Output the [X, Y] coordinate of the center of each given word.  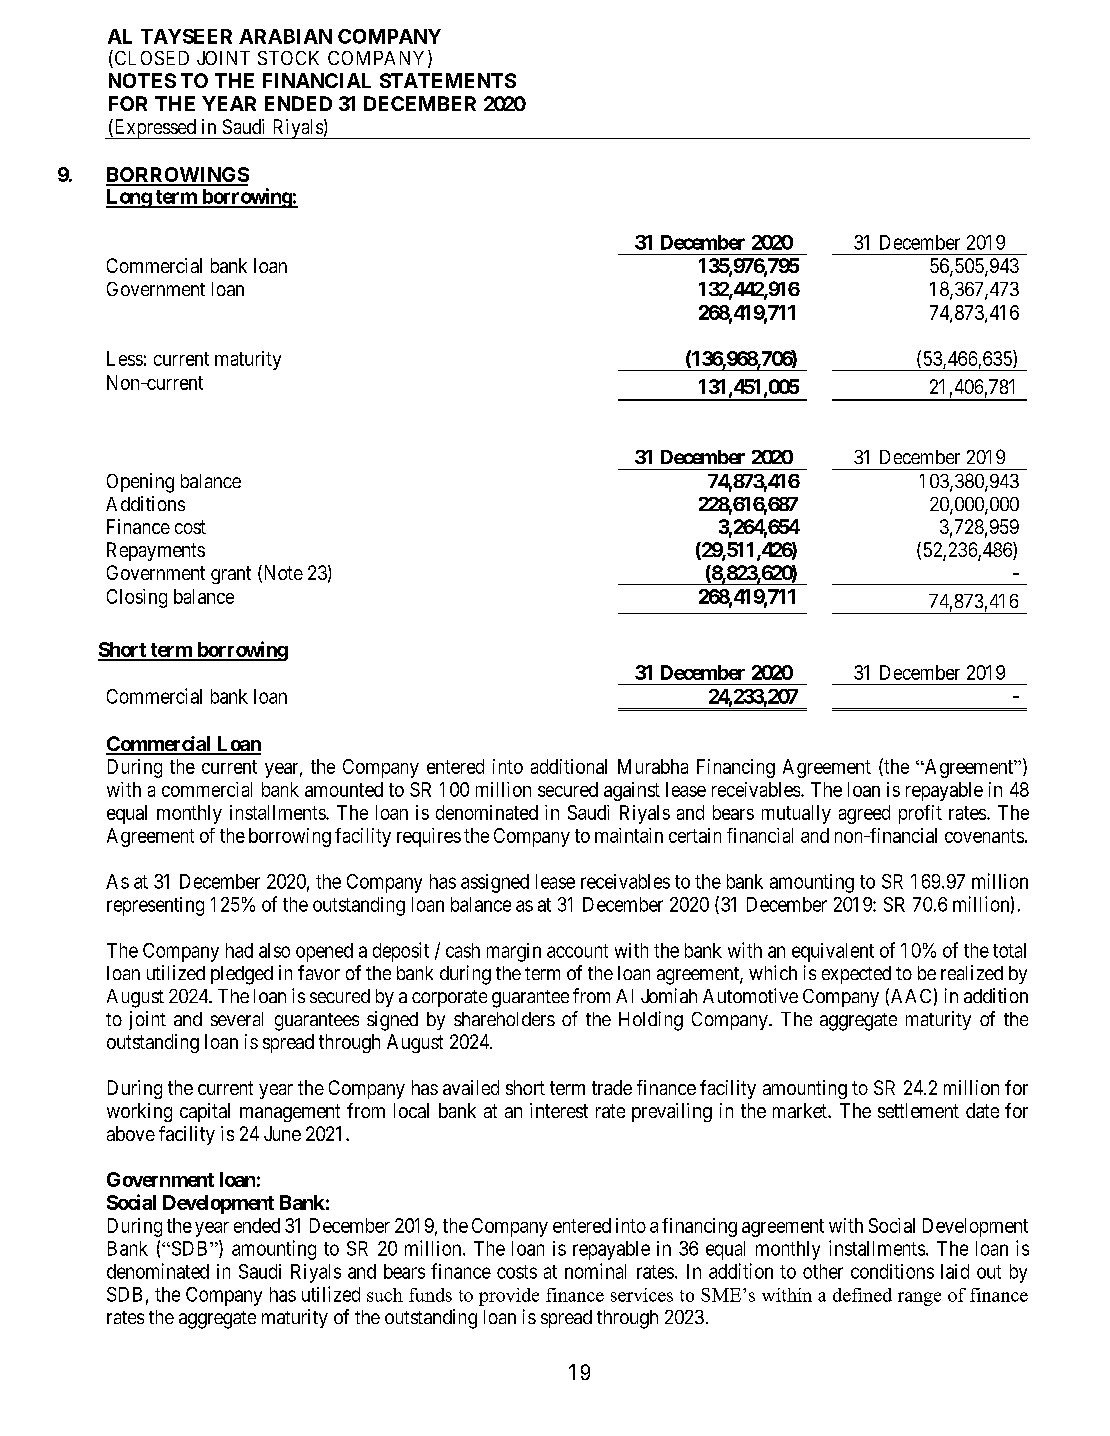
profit [920, 814]
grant [231, 575]
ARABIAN [285, 36]
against [632, 791]
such [385, 1295]
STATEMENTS [448, 80]
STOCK [288, 58]
